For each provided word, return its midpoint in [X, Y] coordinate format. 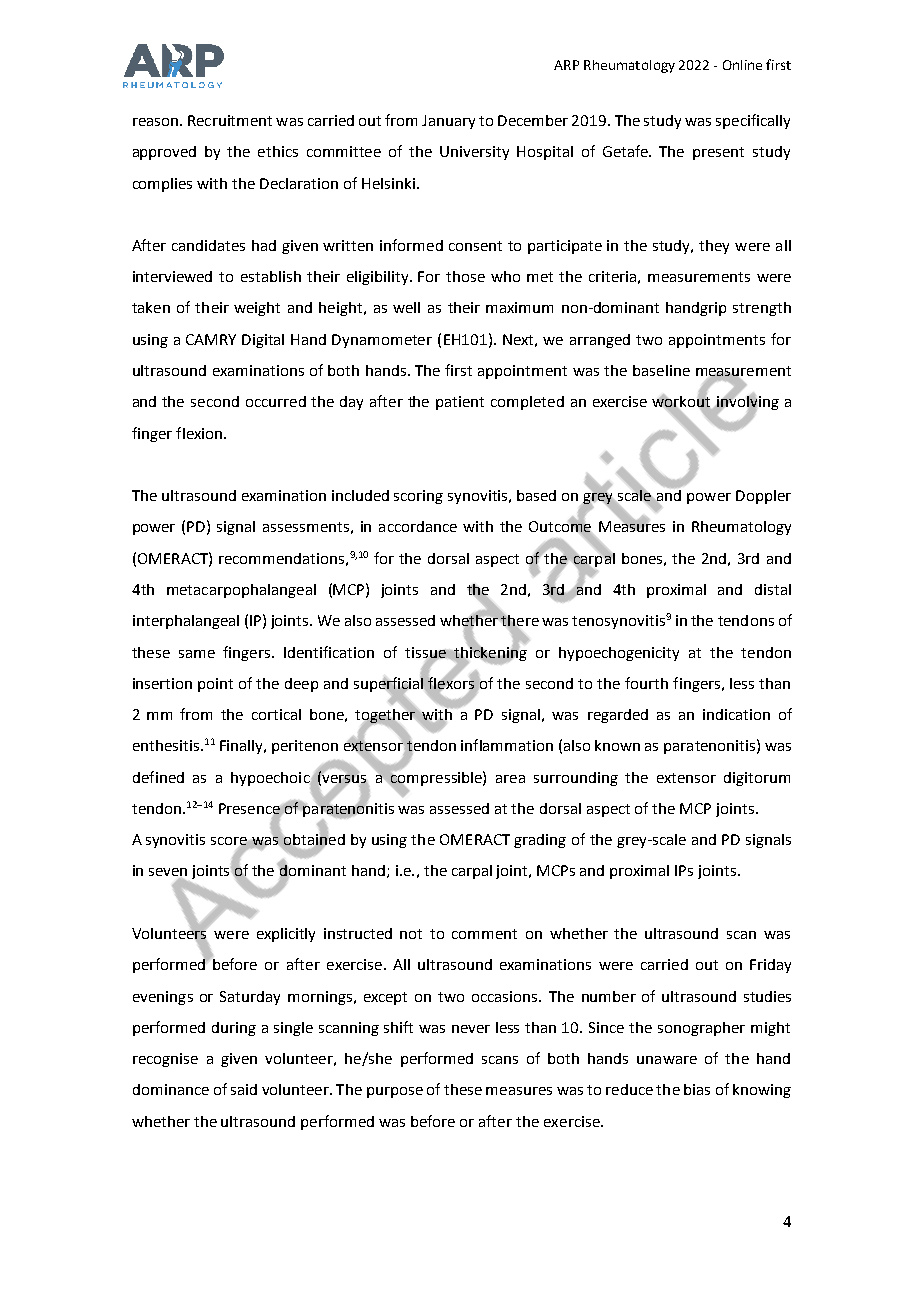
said [244, 1089]
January [448, 122]
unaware [667, 1060]
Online [742, 65]
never [471, 1029]
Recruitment [230, 120]
